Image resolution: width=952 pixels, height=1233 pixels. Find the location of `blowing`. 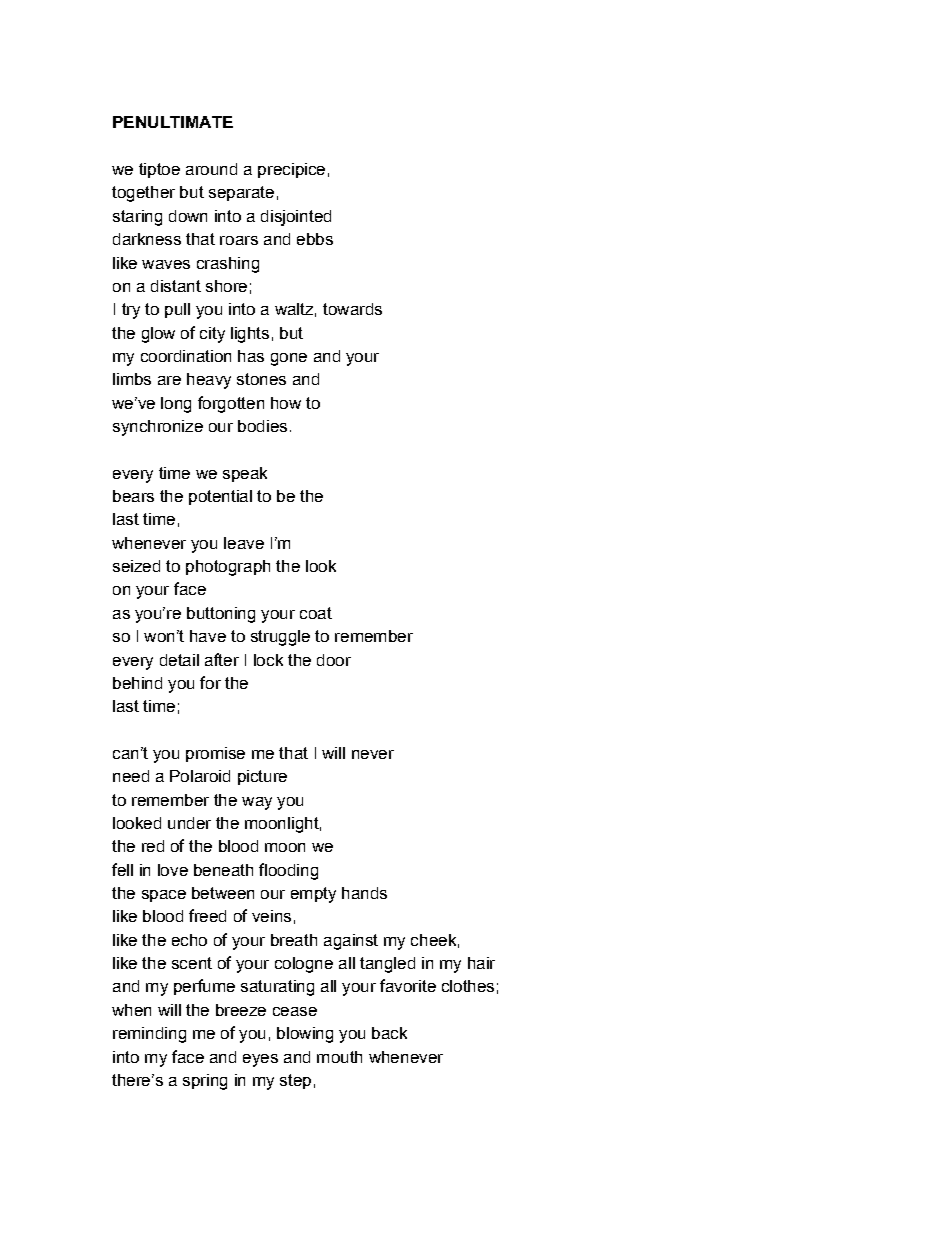

blowing is located at coordinates (305, 1035).
